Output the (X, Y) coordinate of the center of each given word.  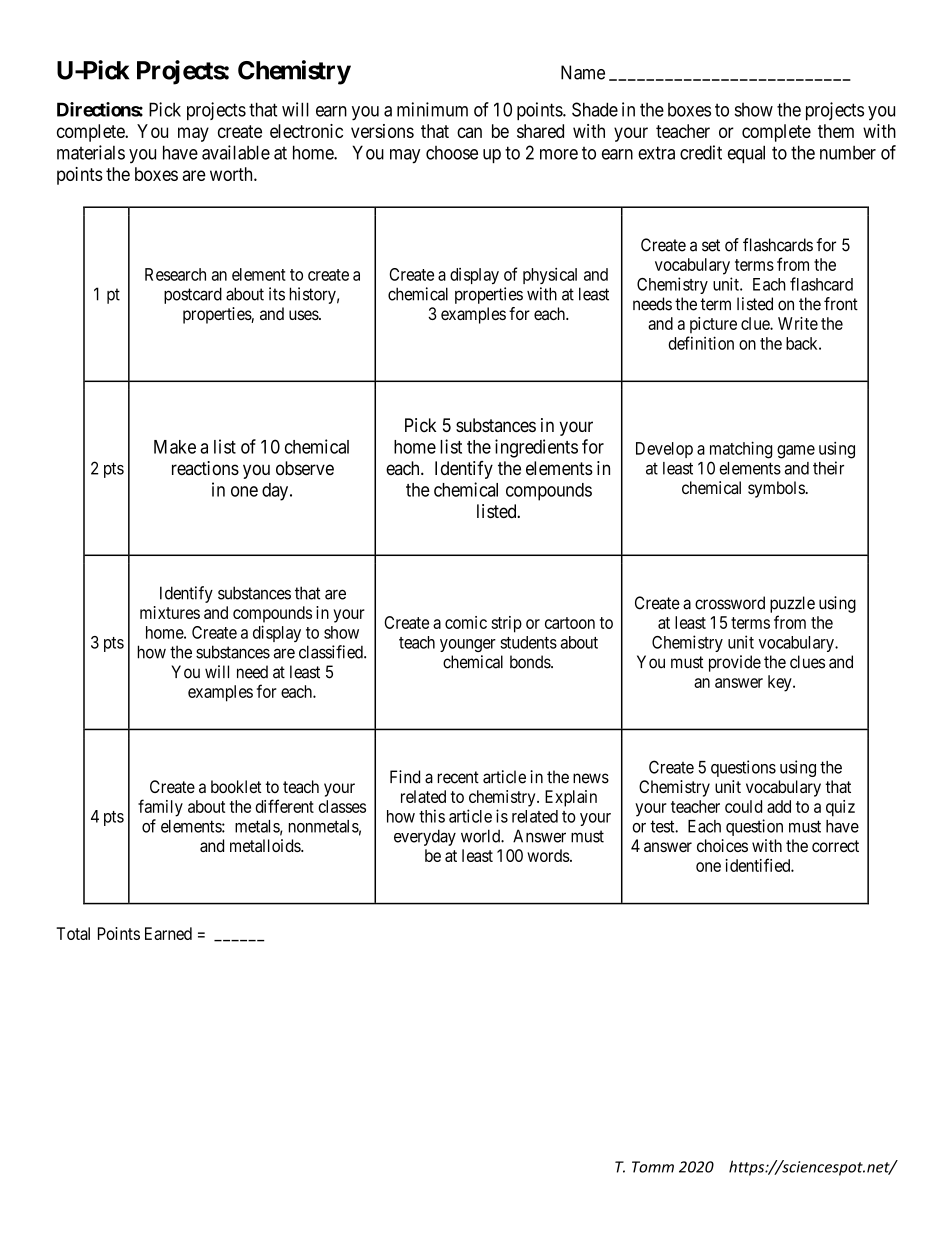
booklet (236, 786)
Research (175, 274)
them (836, 131)
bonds (531, 662)
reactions (205, 468)
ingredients (536, 448)
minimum (432, 109)
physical (550, 276)
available (236, 152)
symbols (776, 489)
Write (798, 323)
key (781, 683)
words (548, 855)
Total (73, 933)
